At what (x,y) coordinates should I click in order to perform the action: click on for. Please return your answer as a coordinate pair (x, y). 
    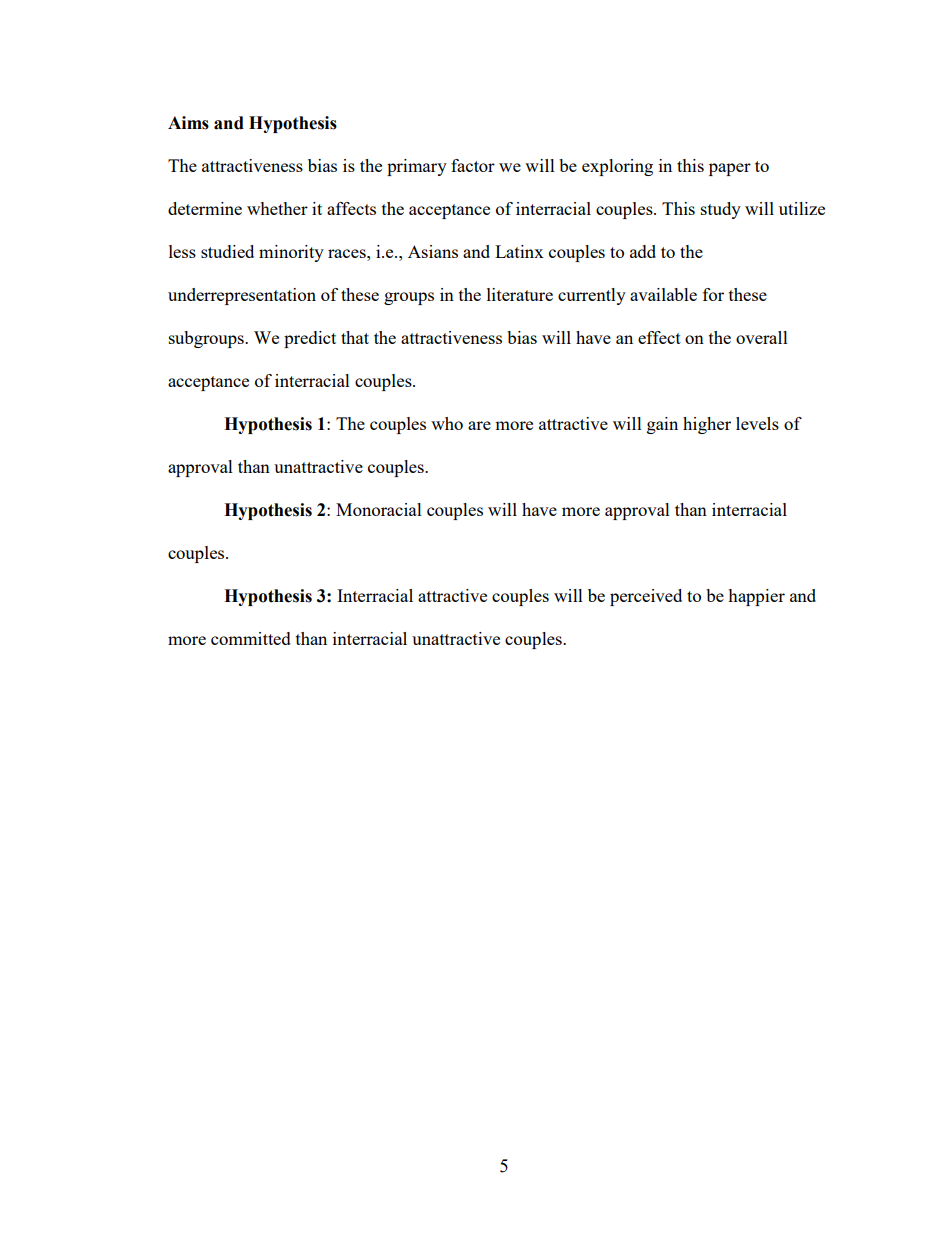
    Looking at the image, I should click on (713, 294).
